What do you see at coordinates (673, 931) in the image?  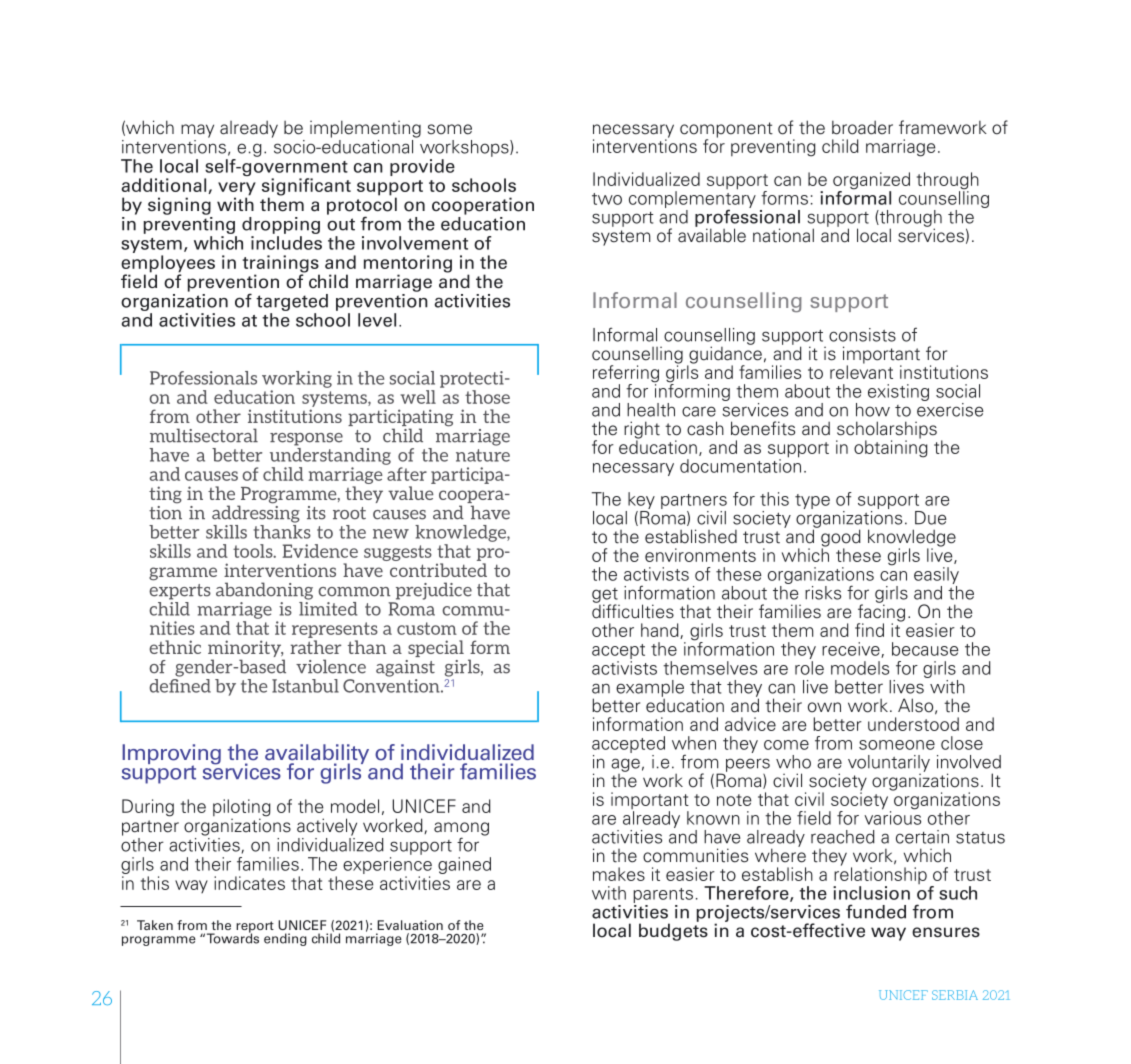 I see `budgets` at bounding box center [673, 931].
